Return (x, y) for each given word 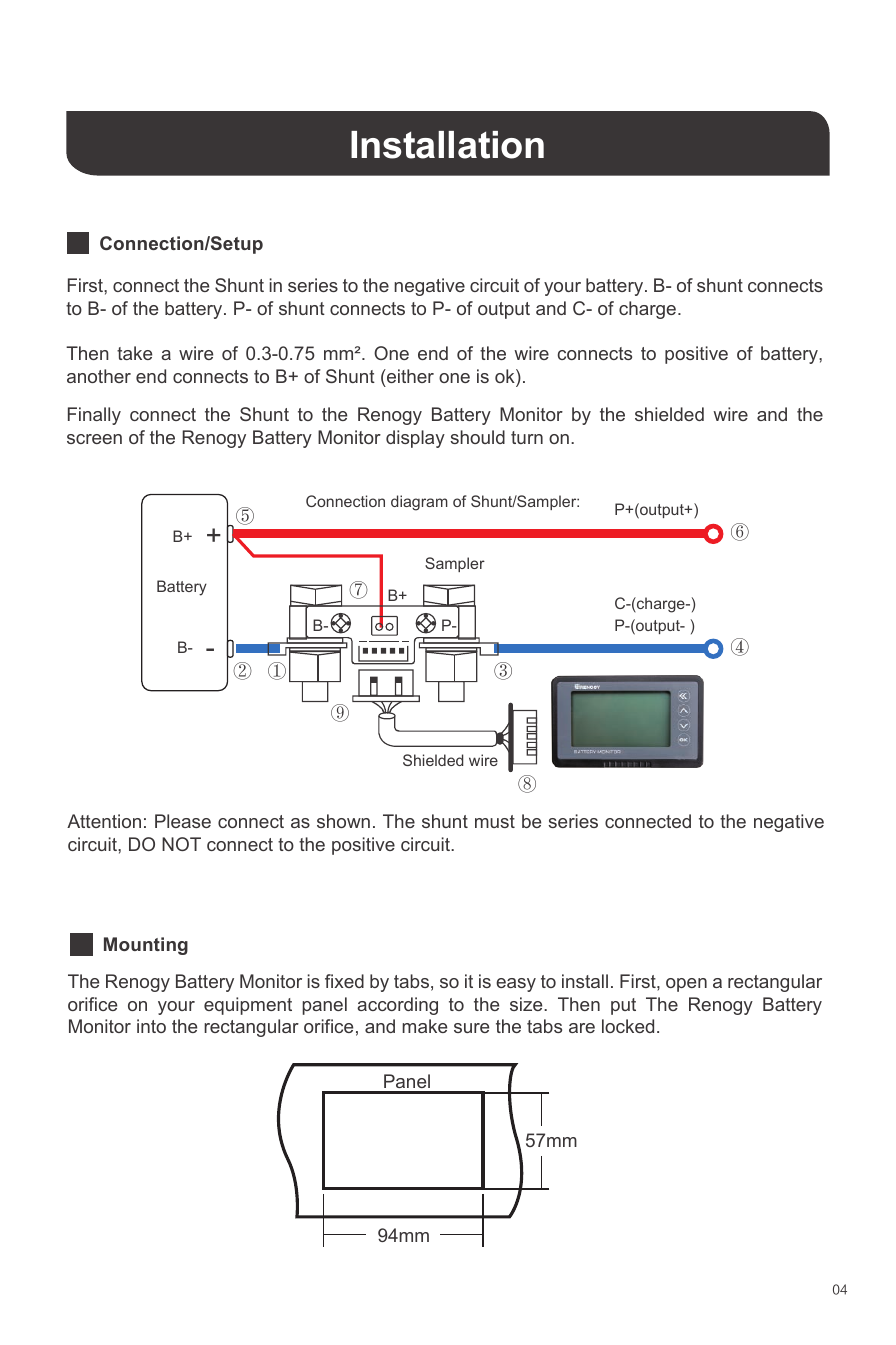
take (134, 353)
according (397, 1006)
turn (527, 437)
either (409, 376)
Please (183, 821)
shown (343, 821)
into (151, 1026)
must (495, 821)
